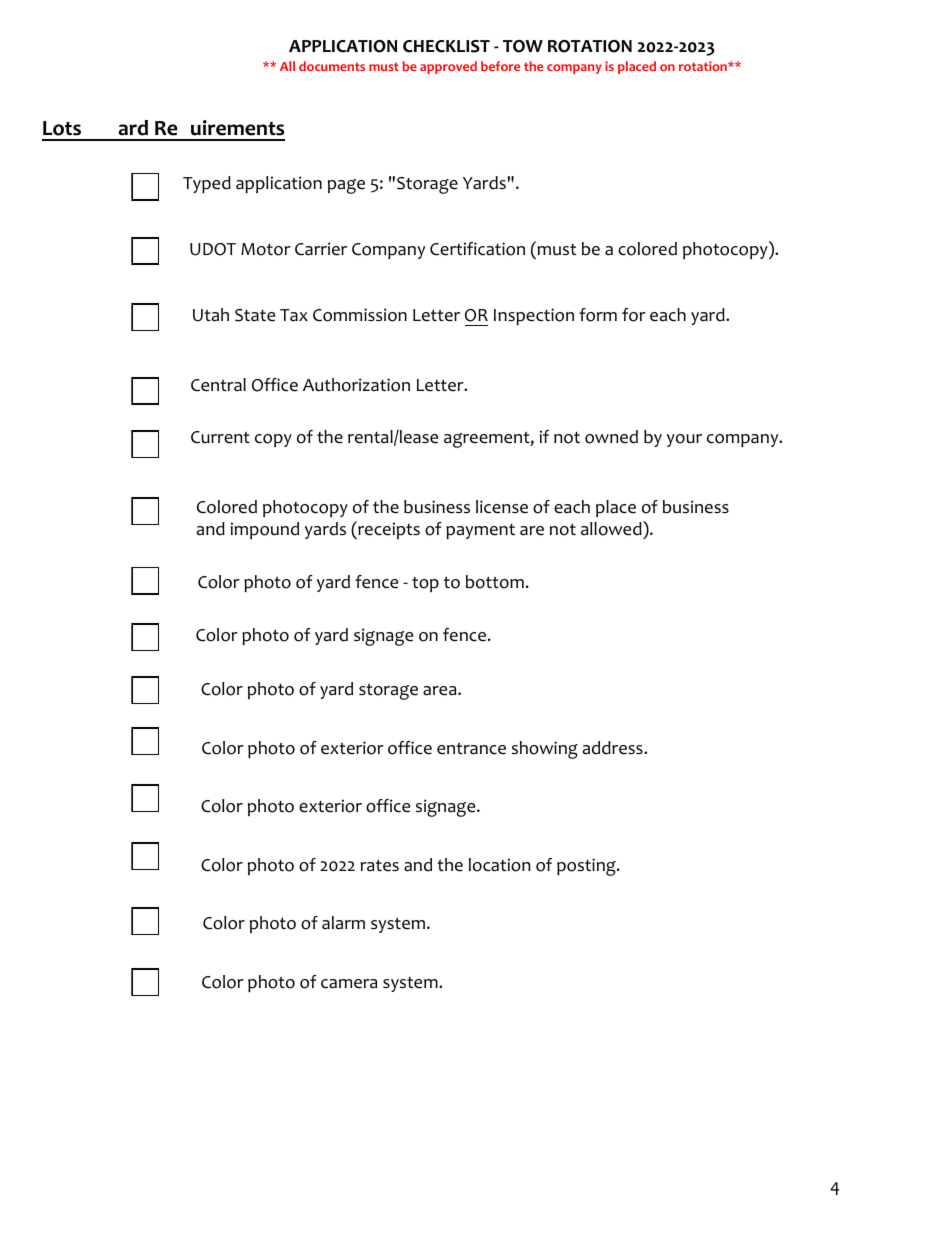 The width and height of the screenshot is (952, 1233). I want to click on Central, so click(218, 385).
